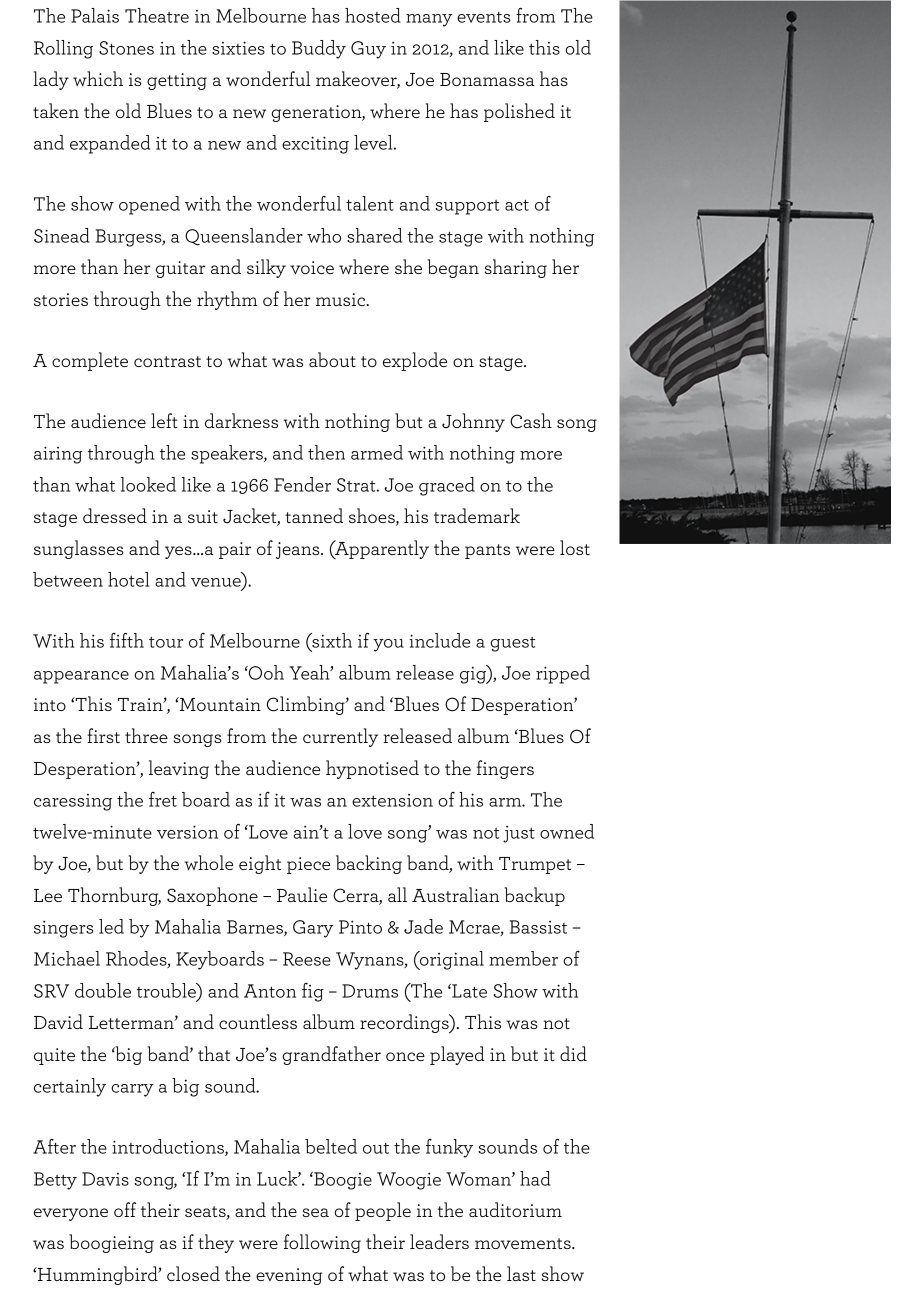 Image resolution: width=924 pixels, height=1294 pixels. I want to click on piece, so click(308, 865).
